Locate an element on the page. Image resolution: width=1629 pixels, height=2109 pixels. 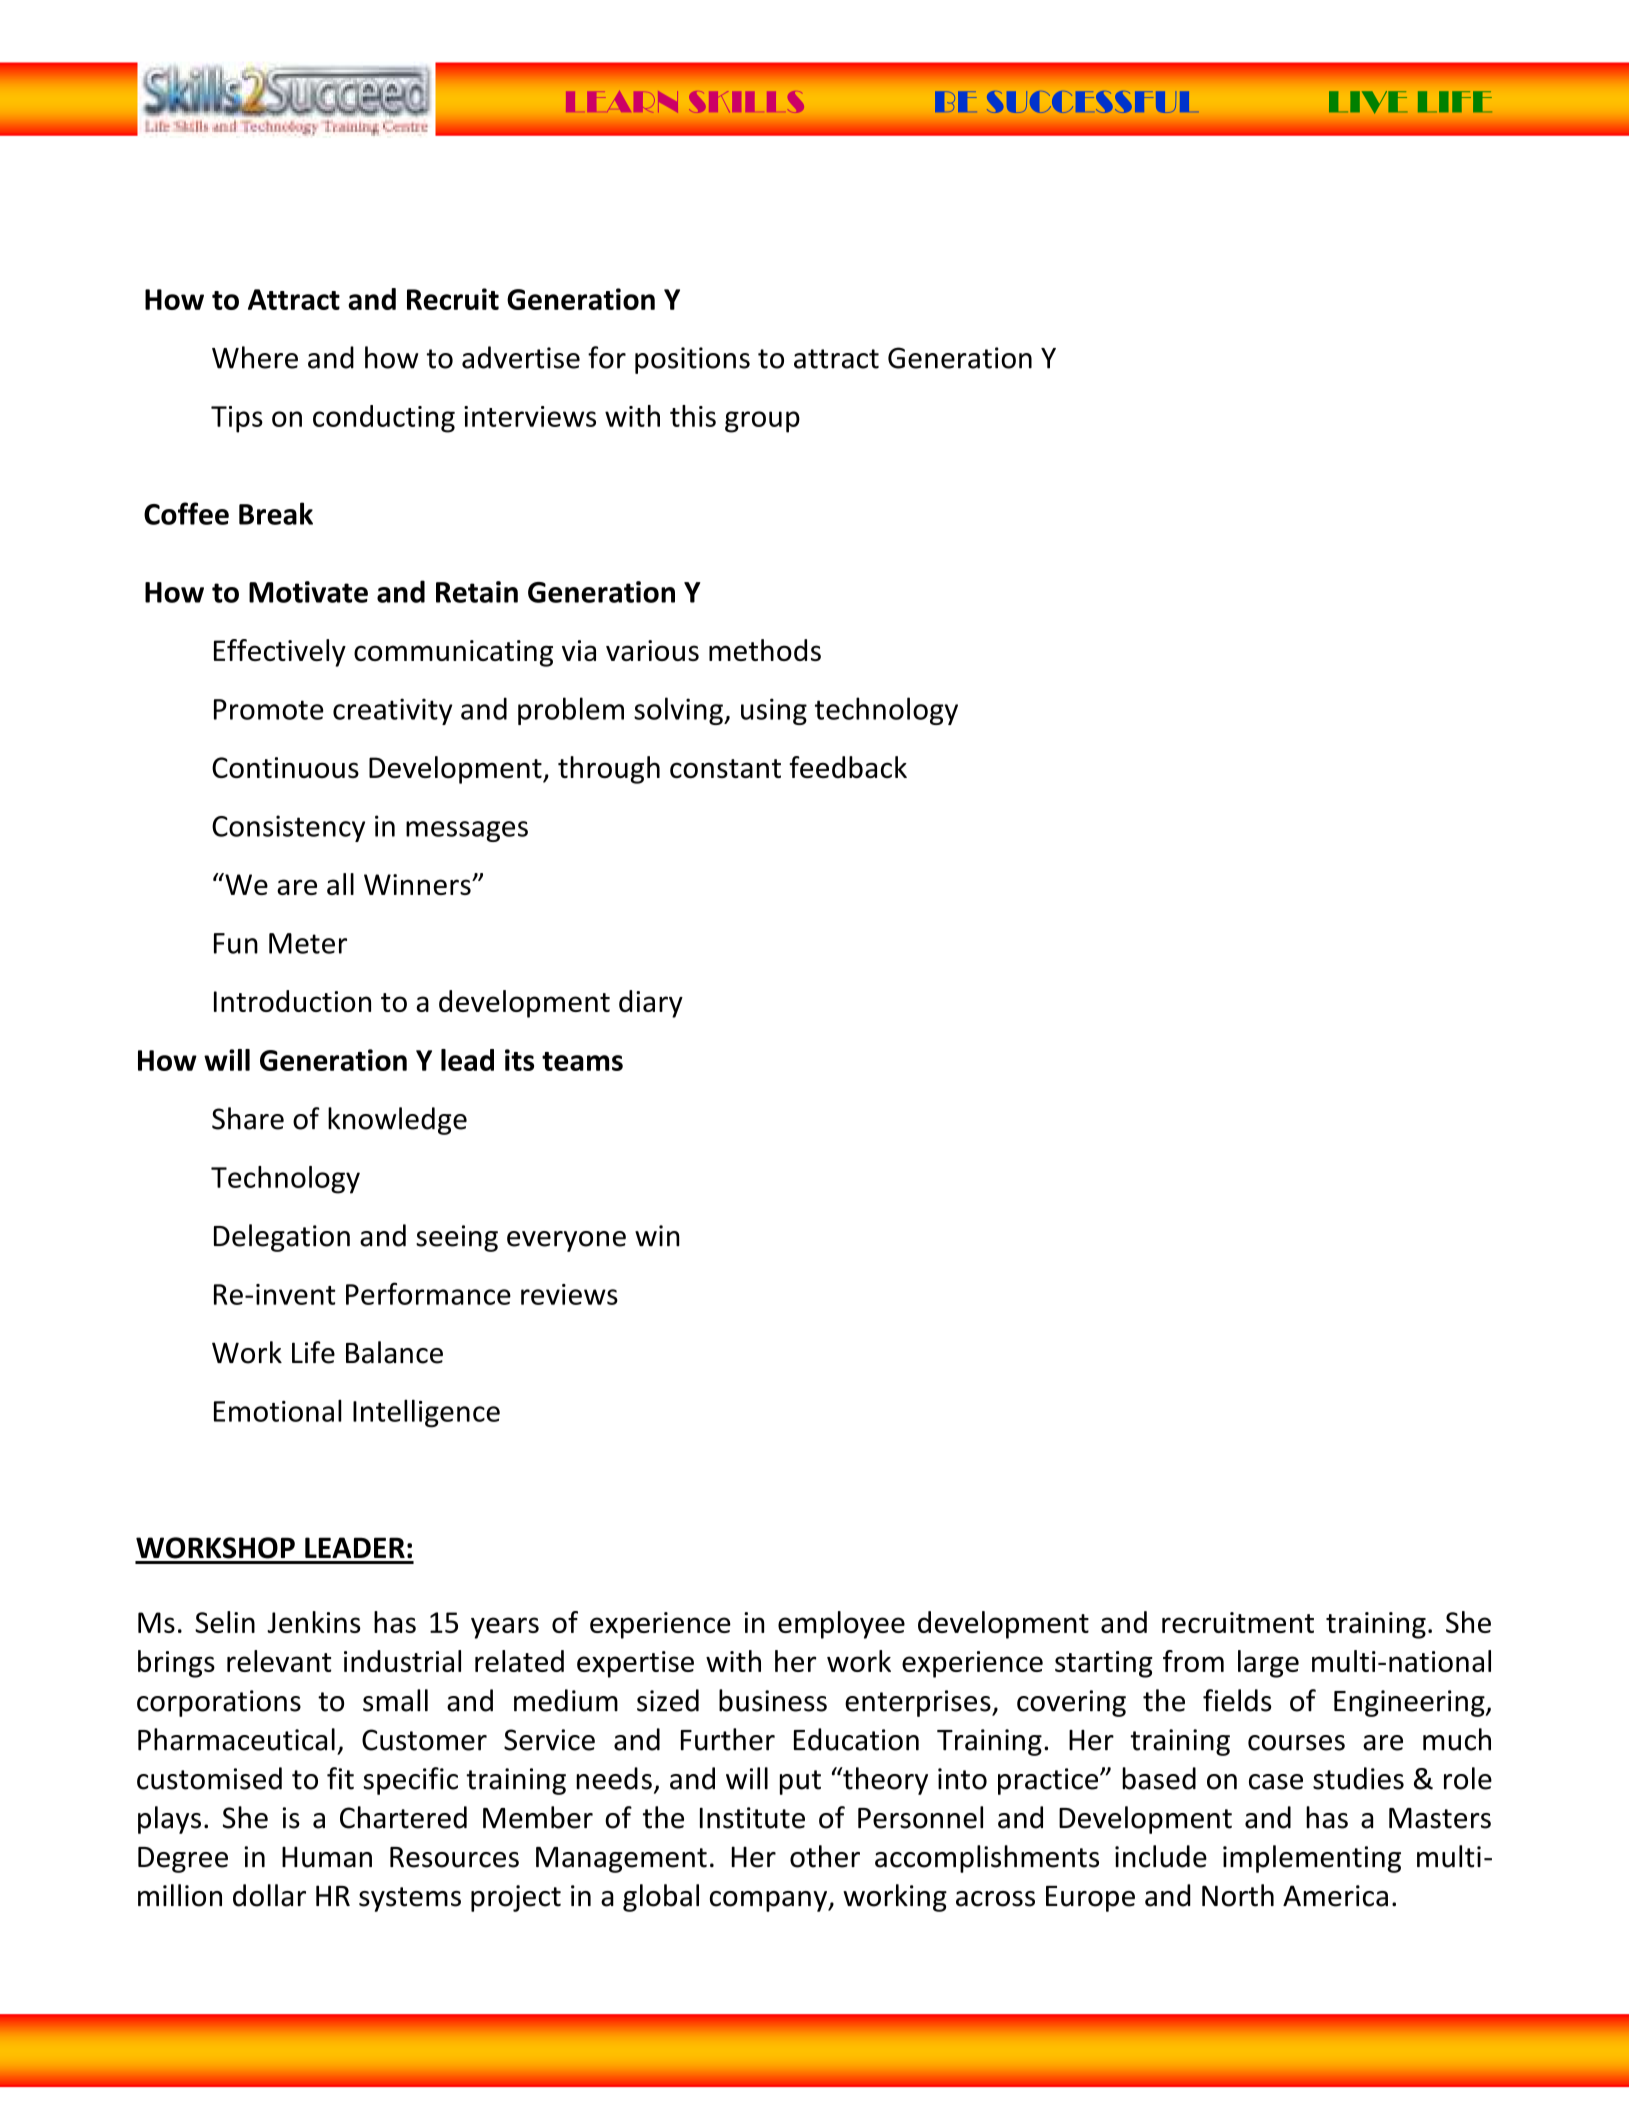
positions is located at coordinates (692, 360).
